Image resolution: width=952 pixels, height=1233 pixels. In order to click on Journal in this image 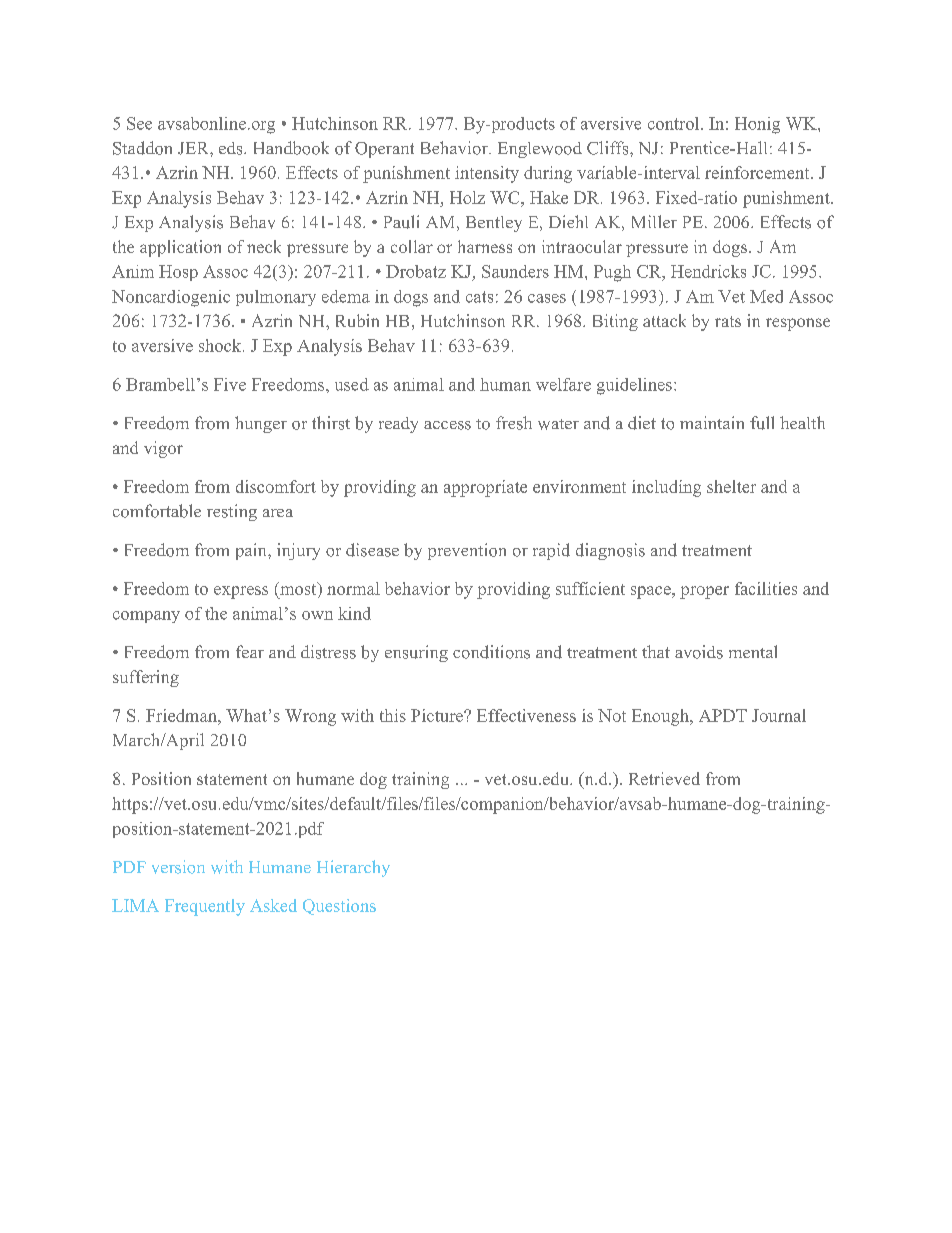, I will do `click(779, 715)`.
